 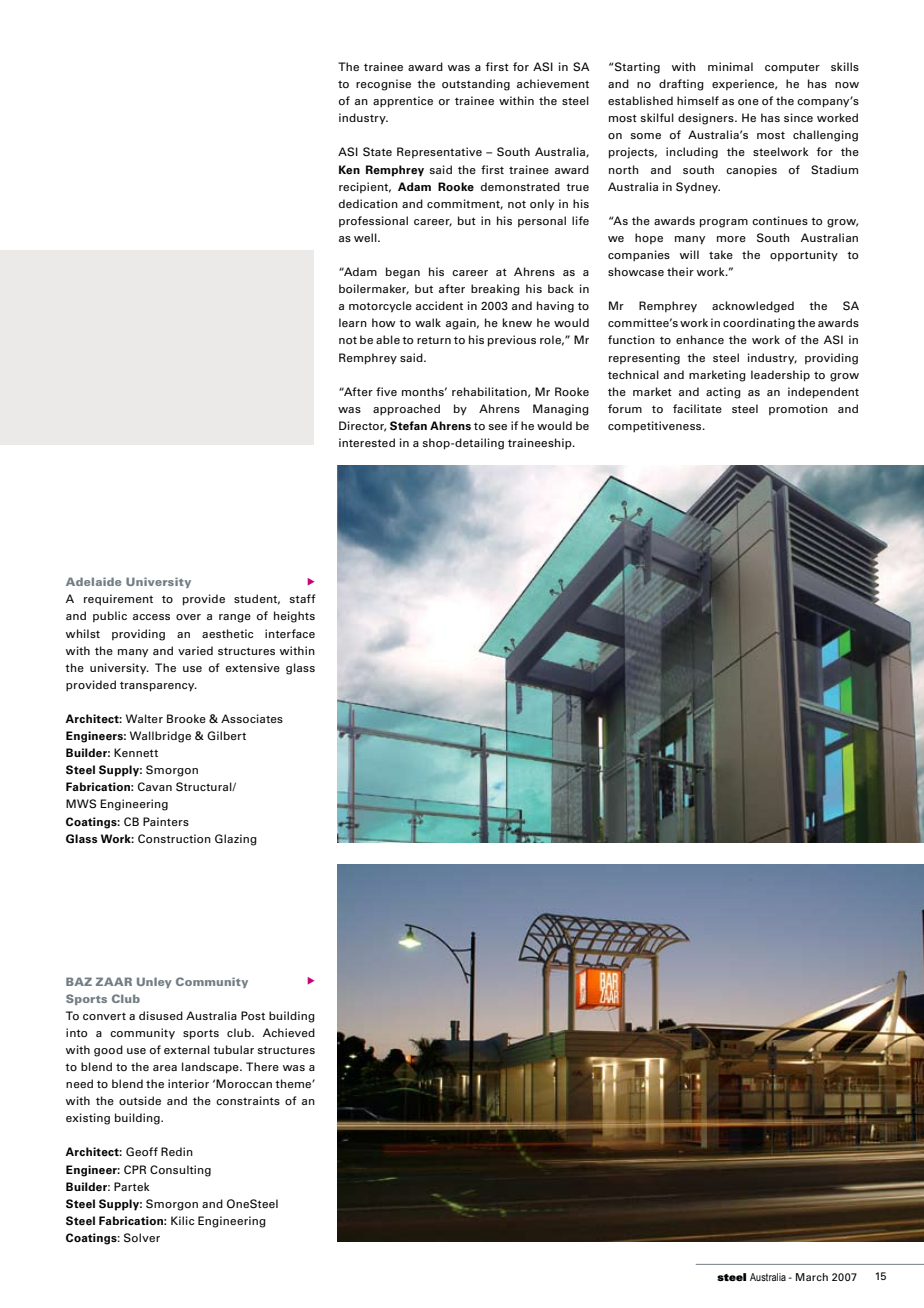 What do you see at coordinates (362, 426) in the image?
I see `Director` at bounding box center [362, 426].
